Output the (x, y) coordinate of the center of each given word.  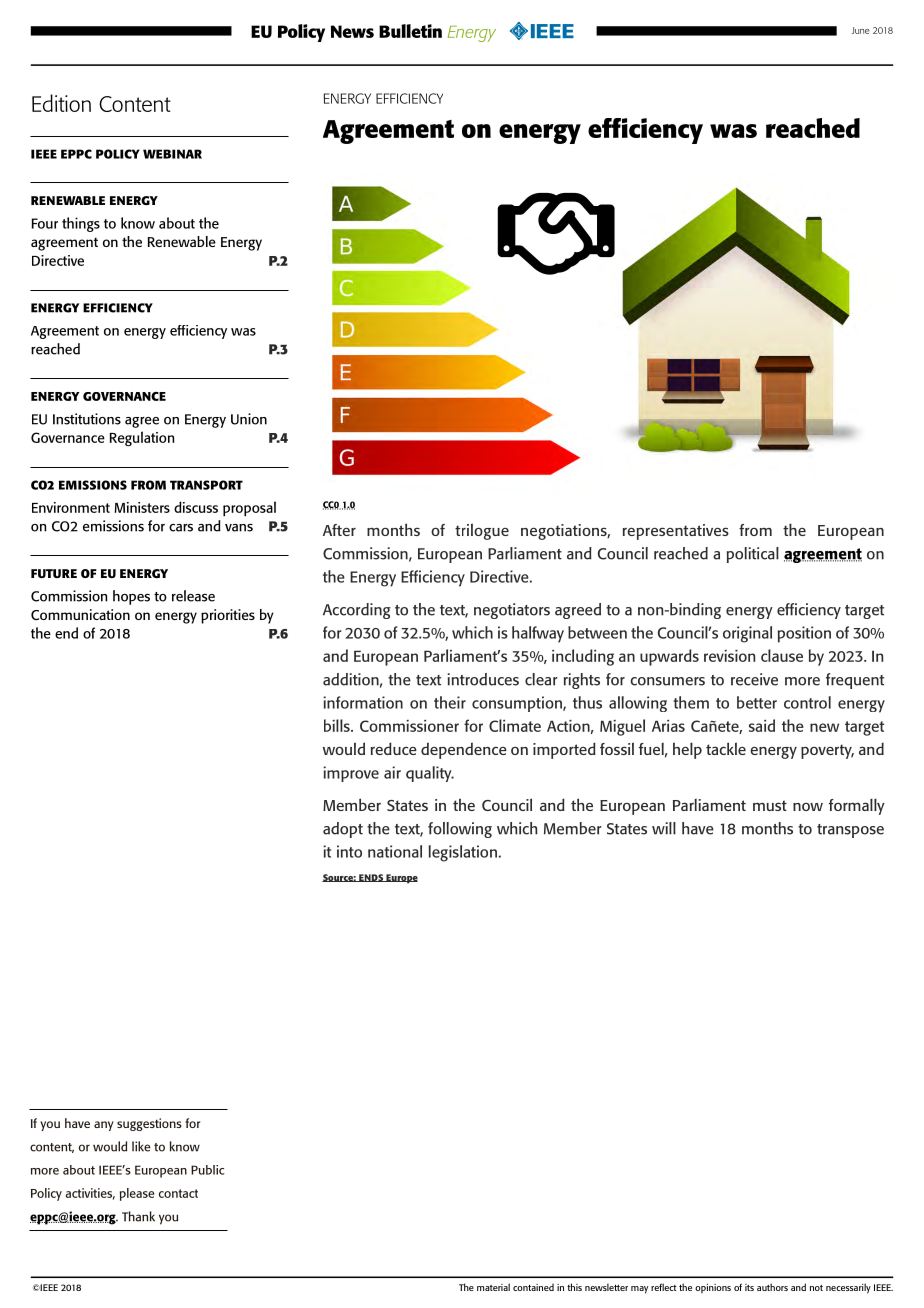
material (493, 1287)
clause (782, 655)
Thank (138, 1216)
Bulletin (410, 31)
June (860, 30)
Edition (61, 103)
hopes (131, 597)
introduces (483, 679)
